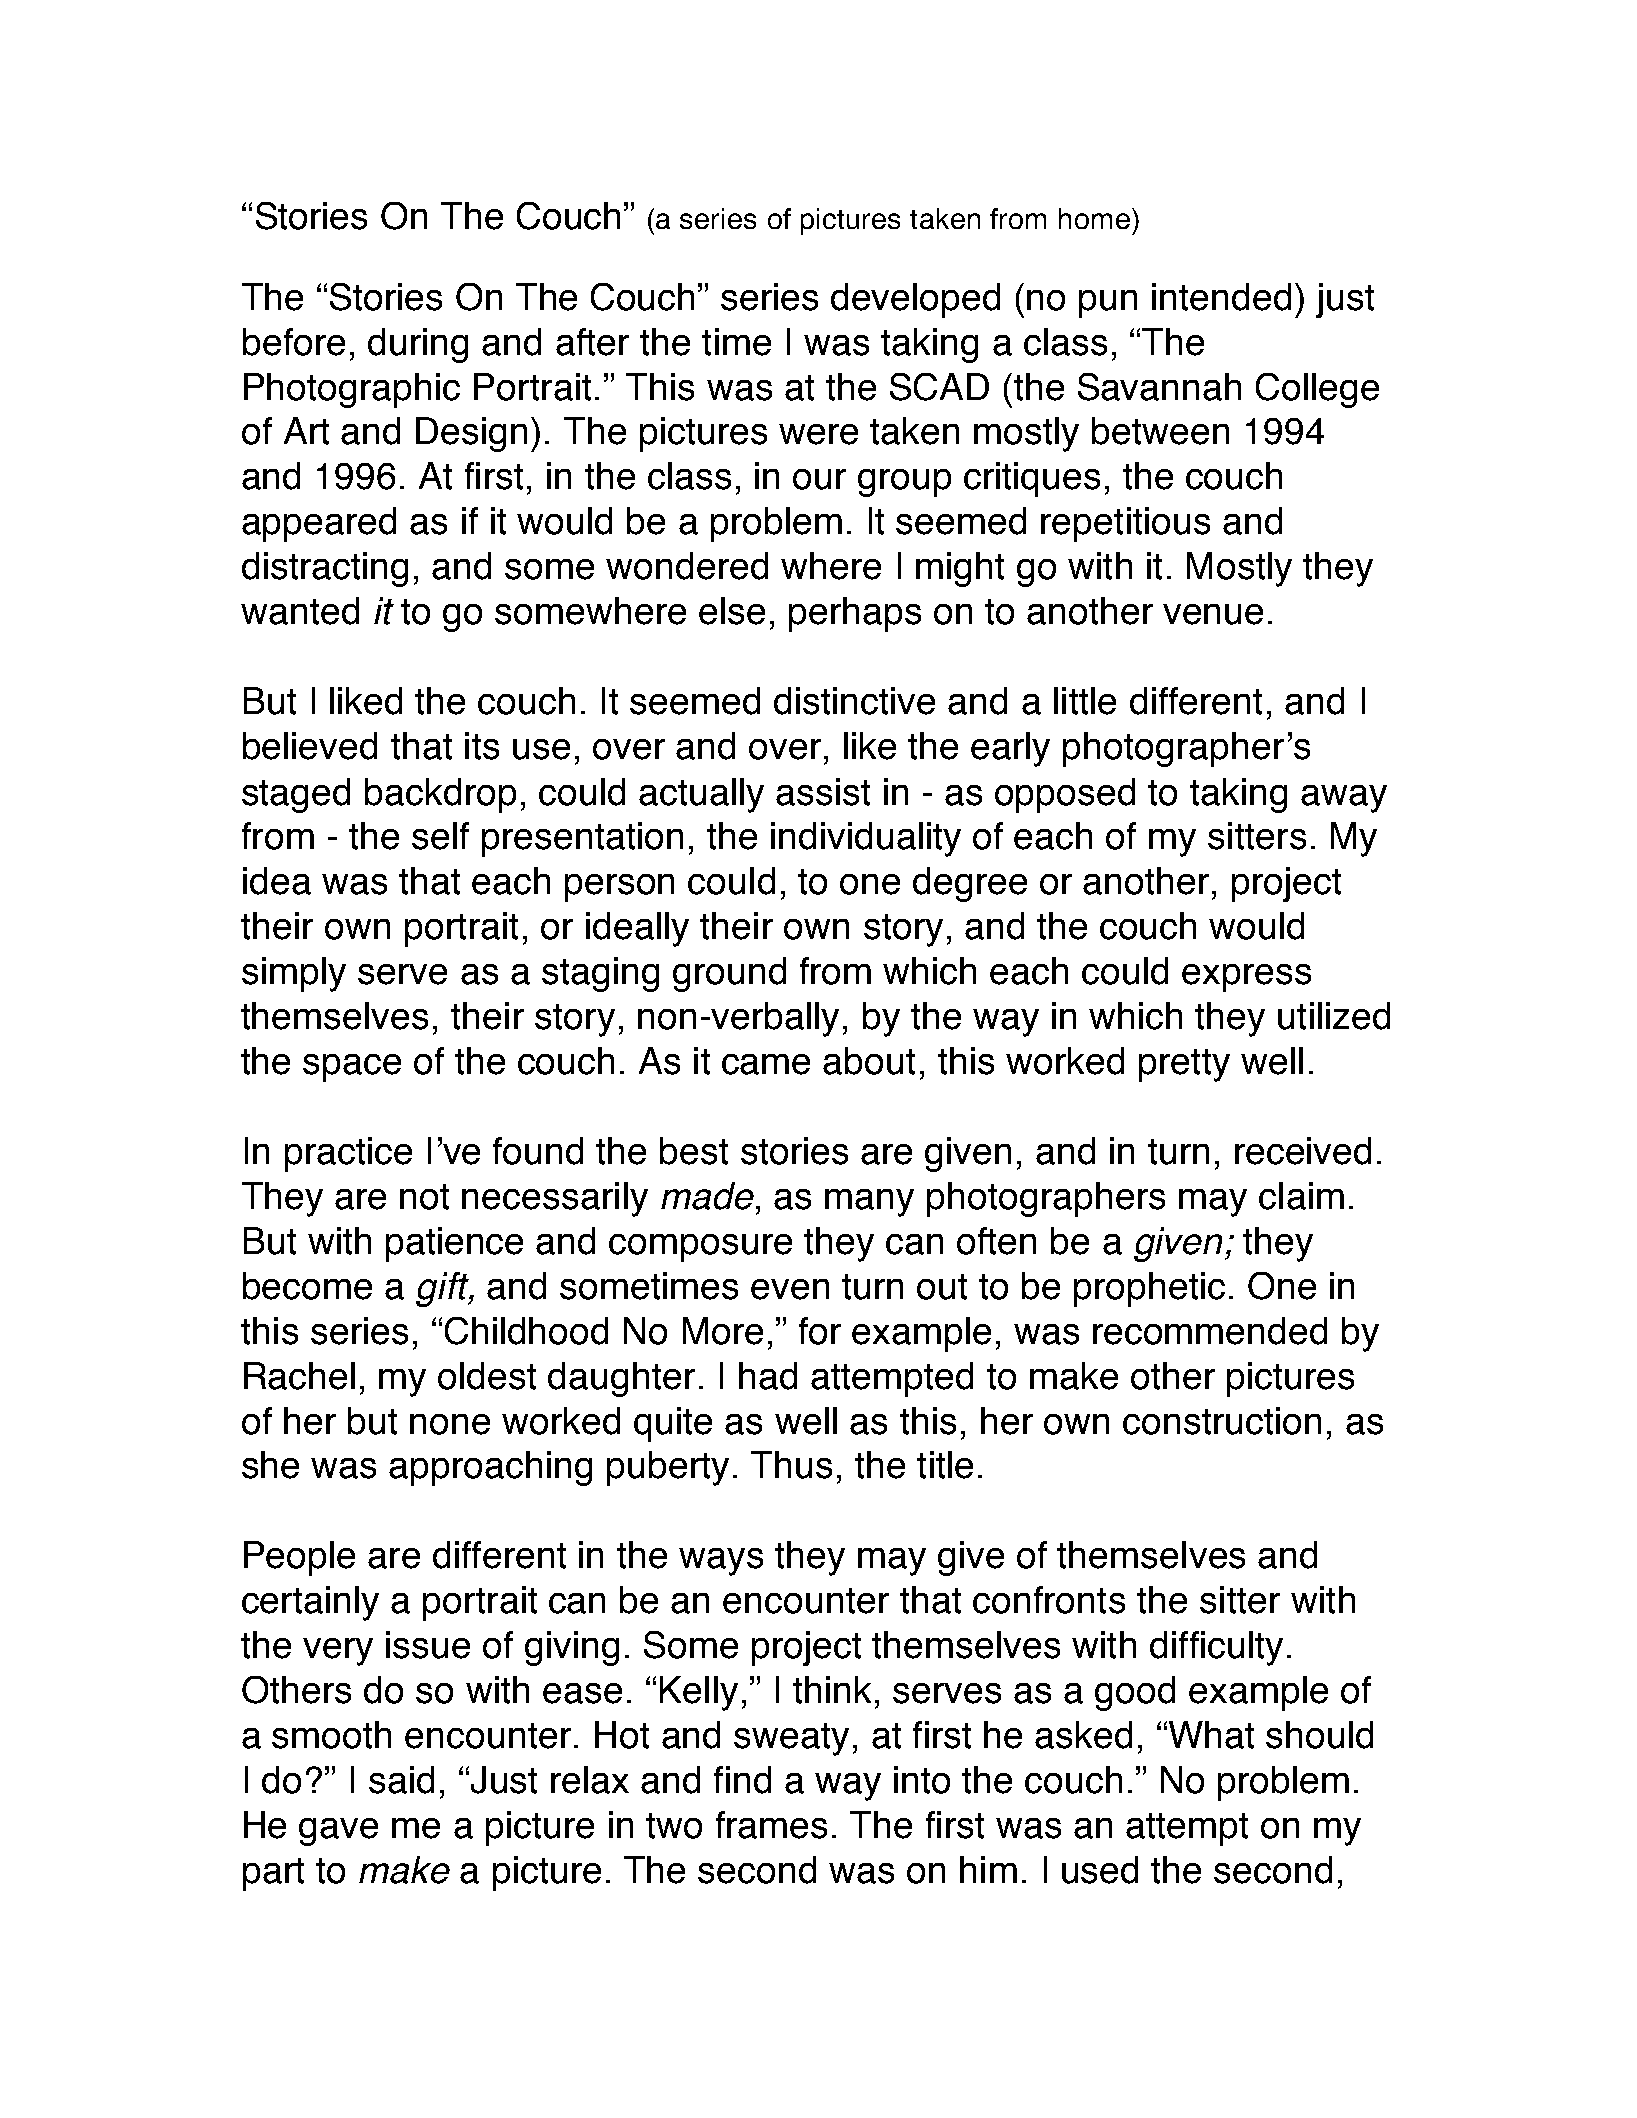 This screenshot has height=2118, width=1637. What do you see at coordinates (1344, 799) in the screenshot?
I see `away` at bounding box center [1344, 799].
